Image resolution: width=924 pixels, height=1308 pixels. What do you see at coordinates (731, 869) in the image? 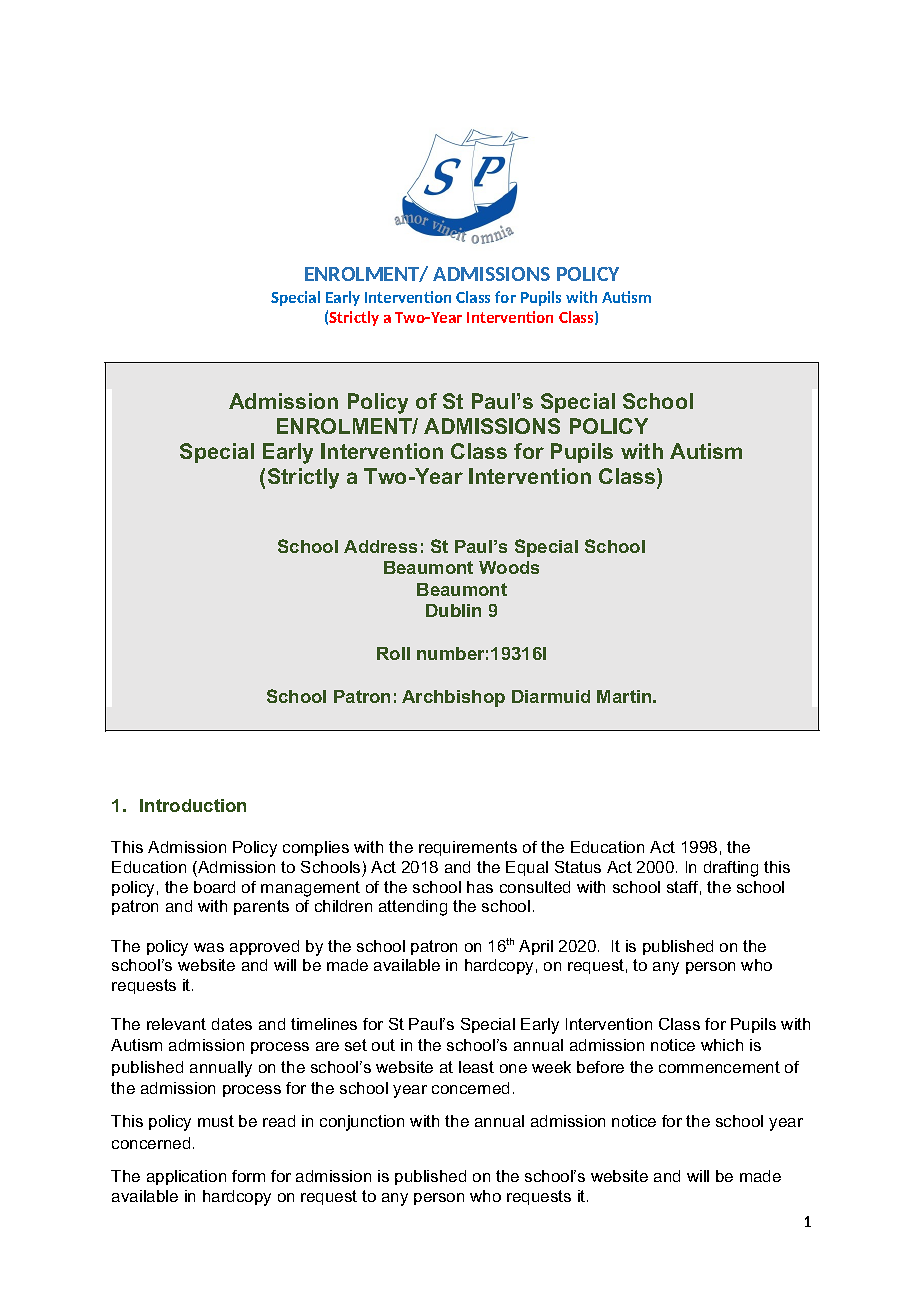
I see `drafting` at bounding box center [731, 869].
